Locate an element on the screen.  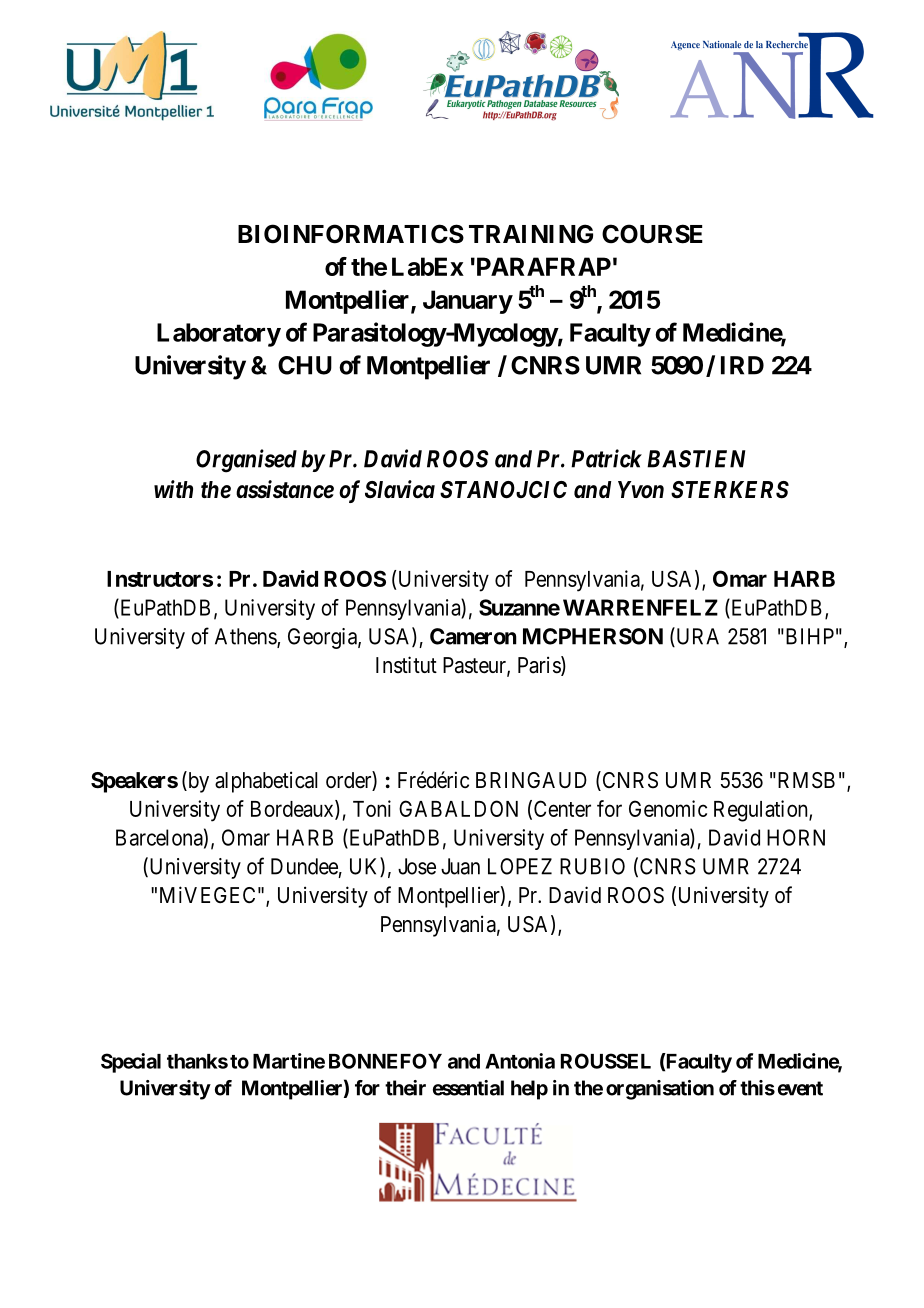
Laboratory is located at coordinates (219, 335).
